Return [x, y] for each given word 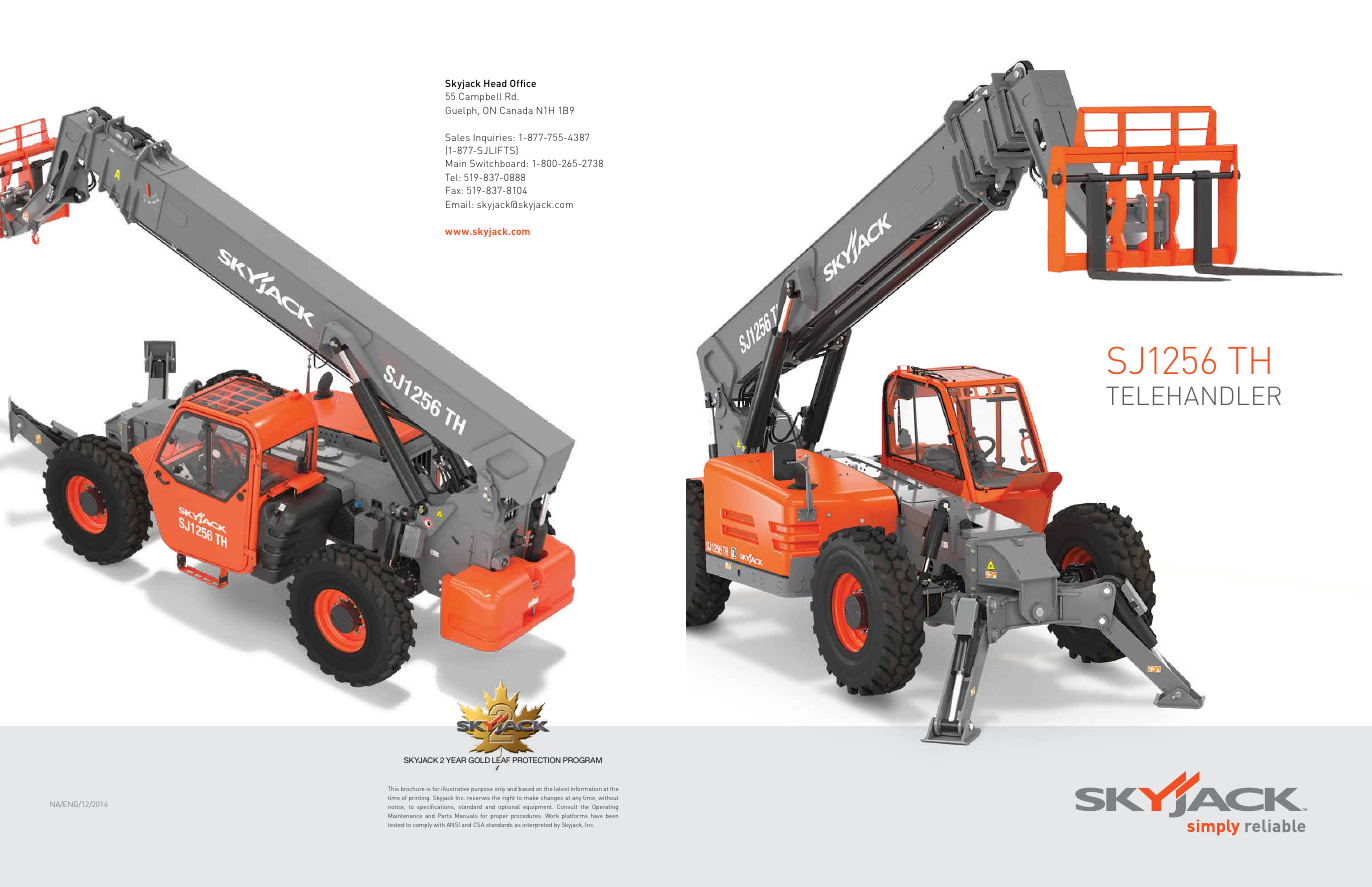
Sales [457, 137]
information [586, 789]
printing [420, 799]
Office [523, 83]
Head [495, 83]
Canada [516, 110]
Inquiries [494, 138]
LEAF [501, 760]
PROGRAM [582, 760]
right [509, 799]
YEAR [456, 760]
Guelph [462, 111]
